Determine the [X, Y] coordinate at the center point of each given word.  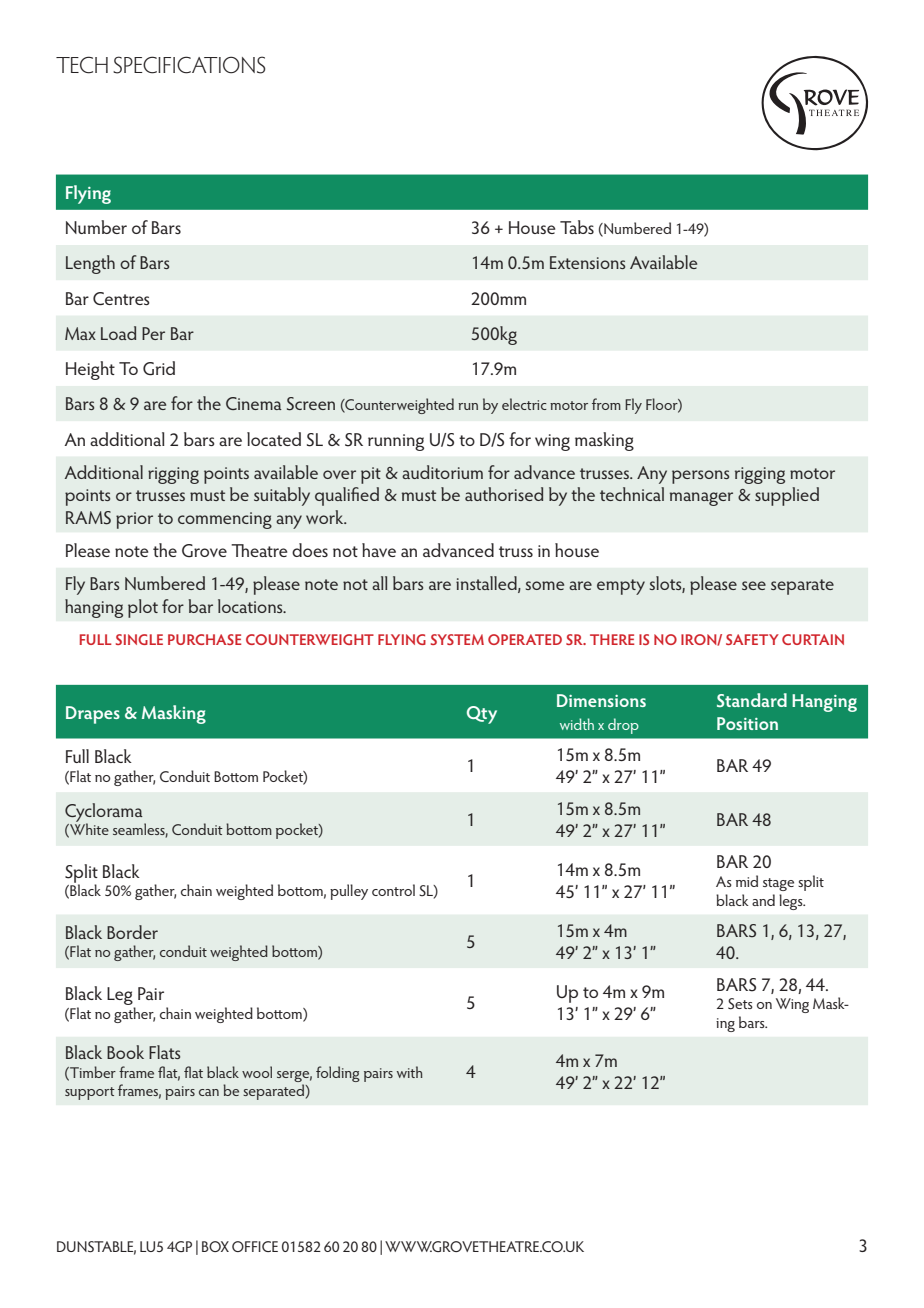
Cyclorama [105, 813]
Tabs [577, 227]
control [393, 890]
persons [700, 477]
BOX [215, 1246]
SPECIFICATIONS [189, 65]
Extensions [587, 262]
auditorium [442, 472]
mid [747, 881]
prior [134, 520]
